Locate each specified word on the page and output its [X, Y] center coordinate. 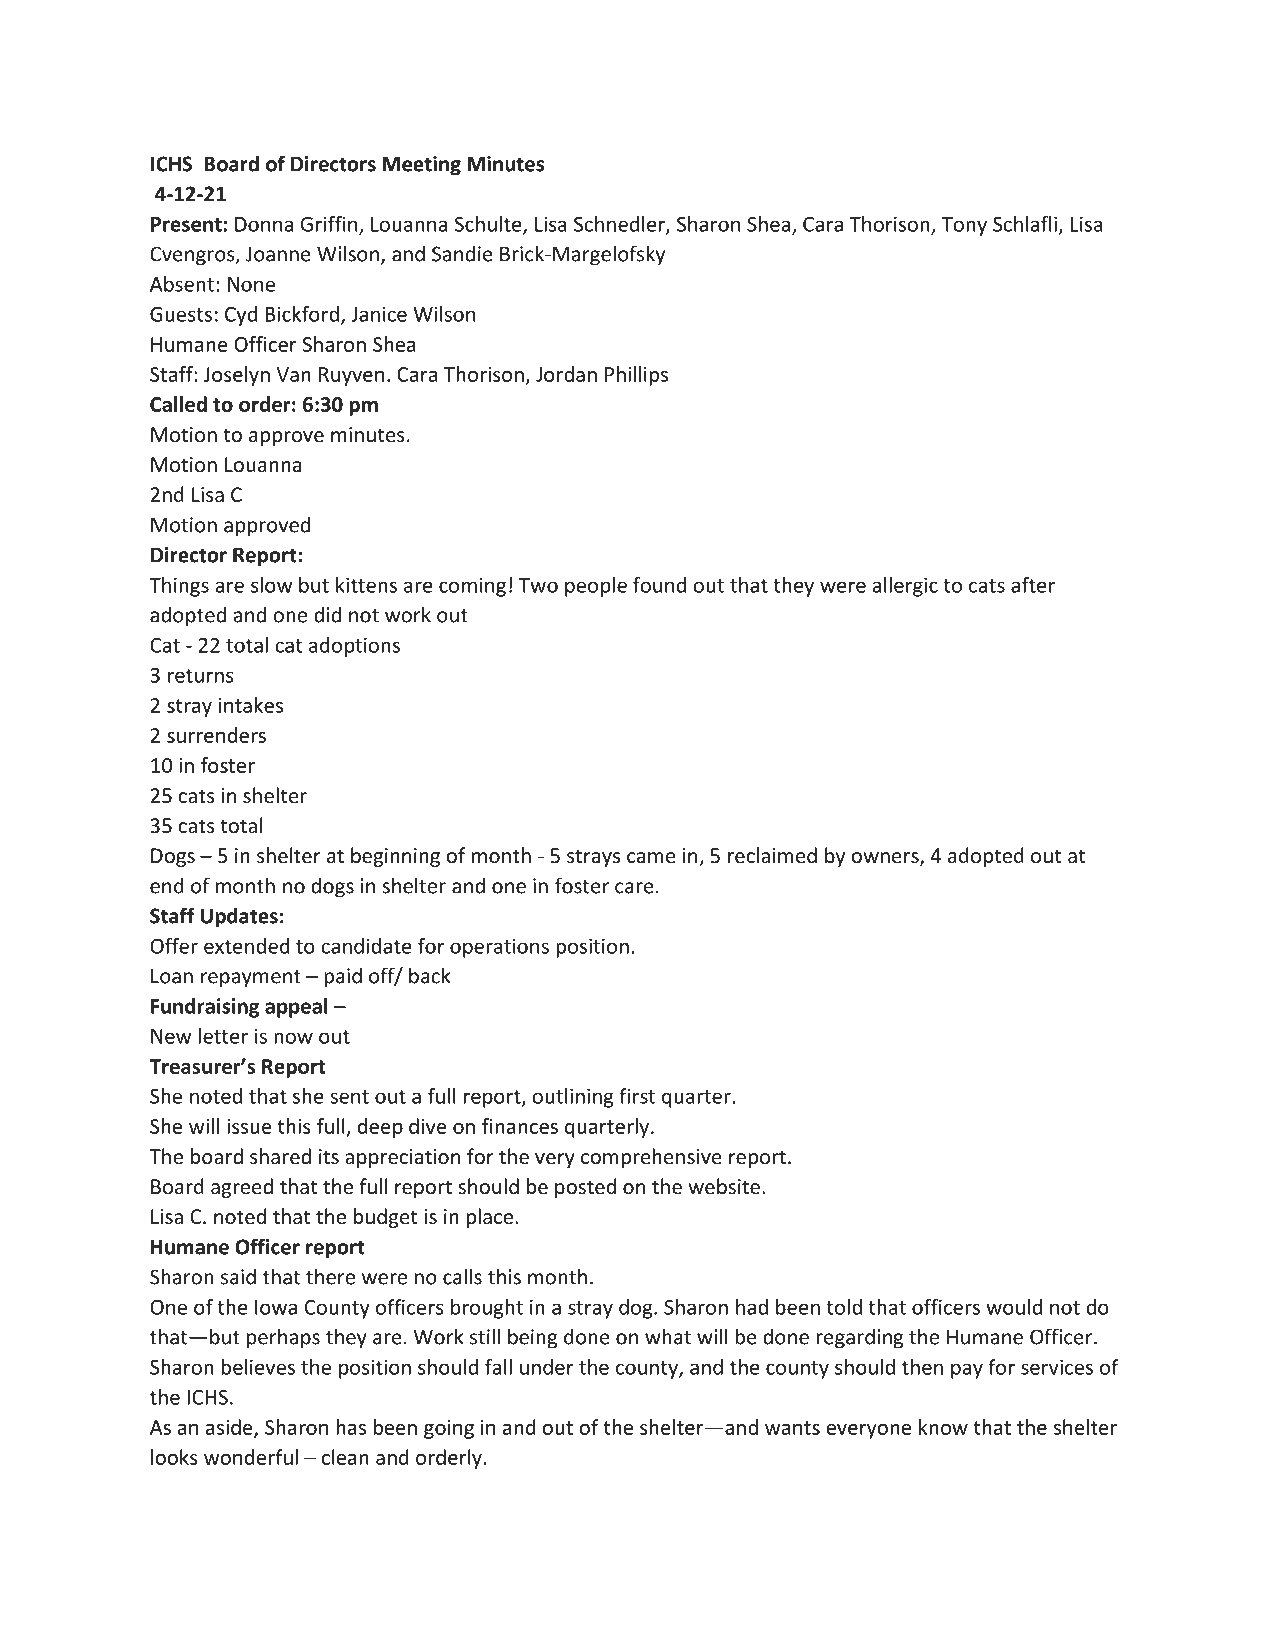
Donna [264, 224]
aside [230, 1428]
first [637, 1096]
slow [272, 585]
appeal [296, 1008]
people [596, 587]
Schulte [489, 225]
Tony [964, 226]
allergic [905, 587]
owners [886, 859]
